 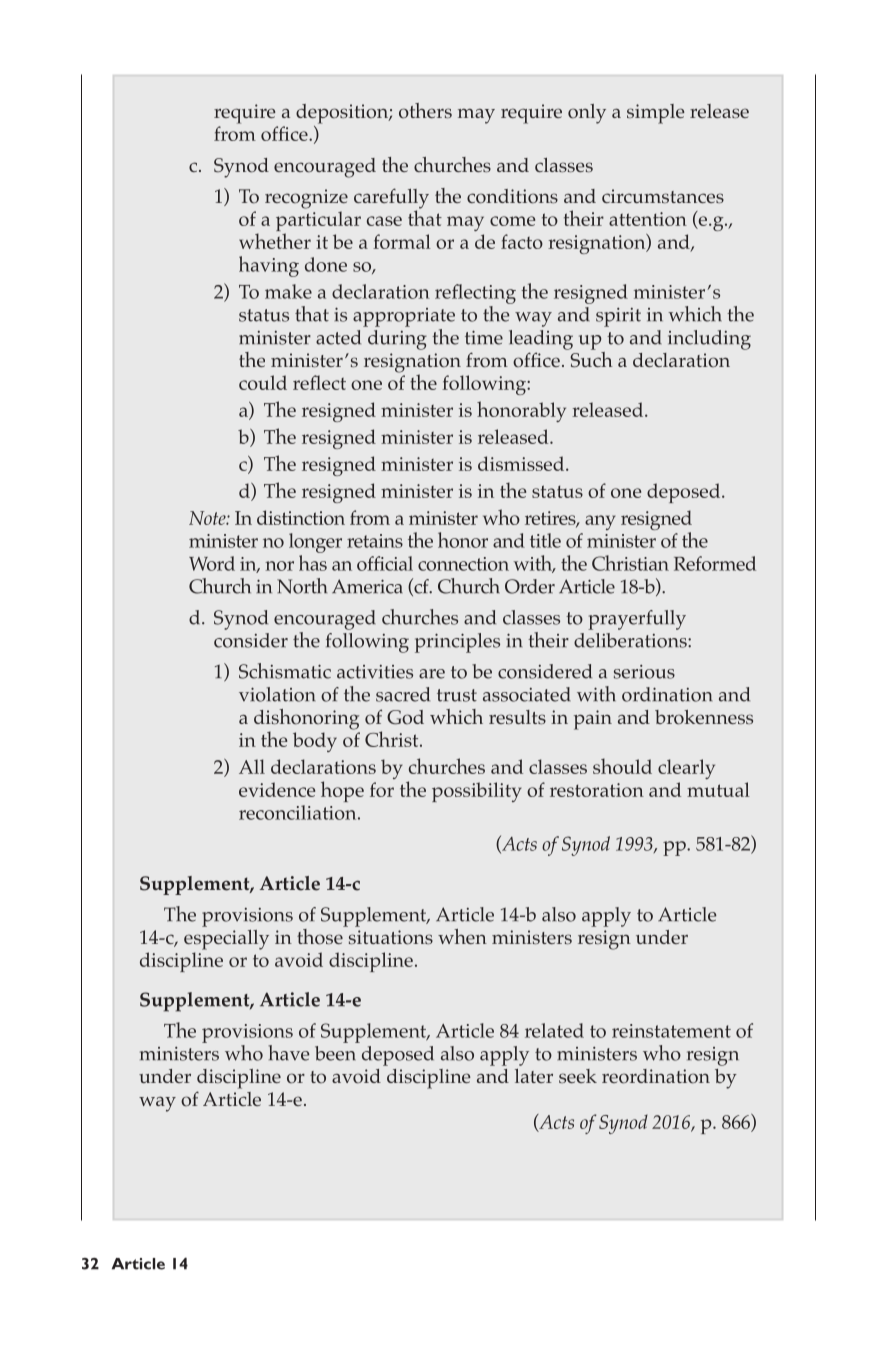 I want to click on connection, so click(x=463, y=564).
